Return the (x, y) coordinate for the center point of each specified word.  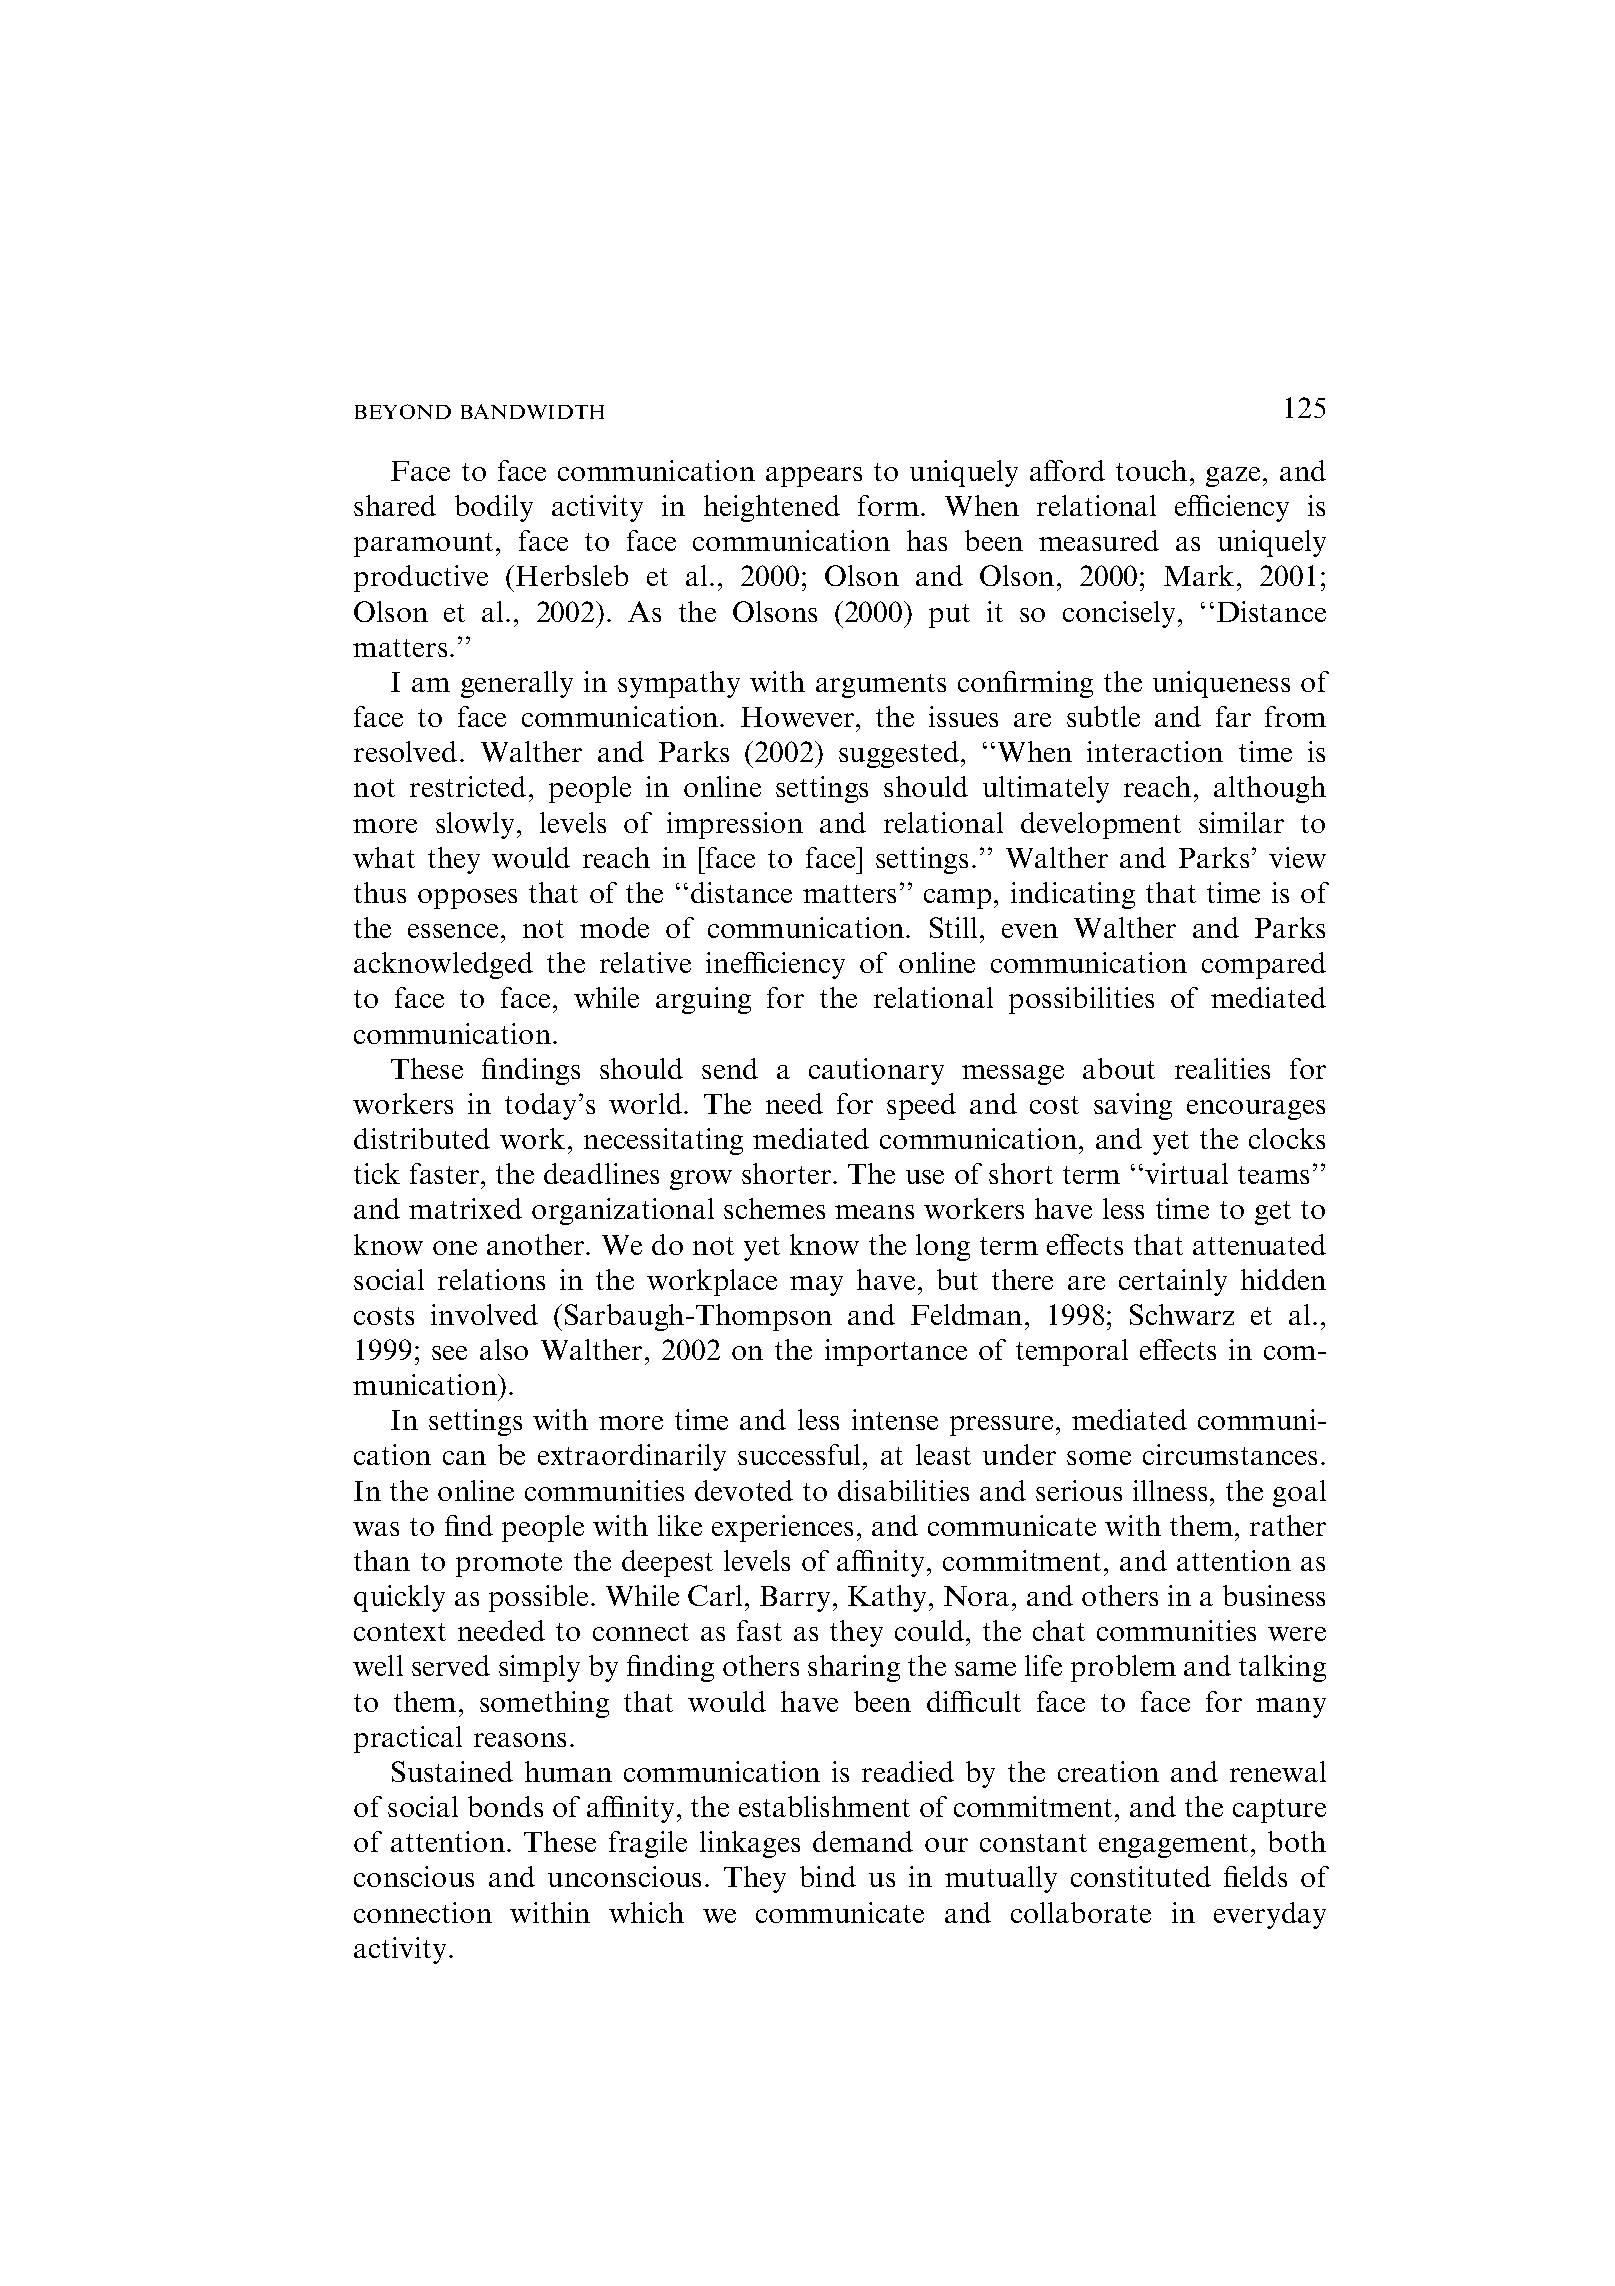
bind (828, 1876)
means (874, 1212)
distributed (422, 1138)
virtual (1186, 1173)
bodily (494, 508)
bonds (505, 1806)
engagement (1173, 1846)
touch (1151, 470)
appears (814, 477)
